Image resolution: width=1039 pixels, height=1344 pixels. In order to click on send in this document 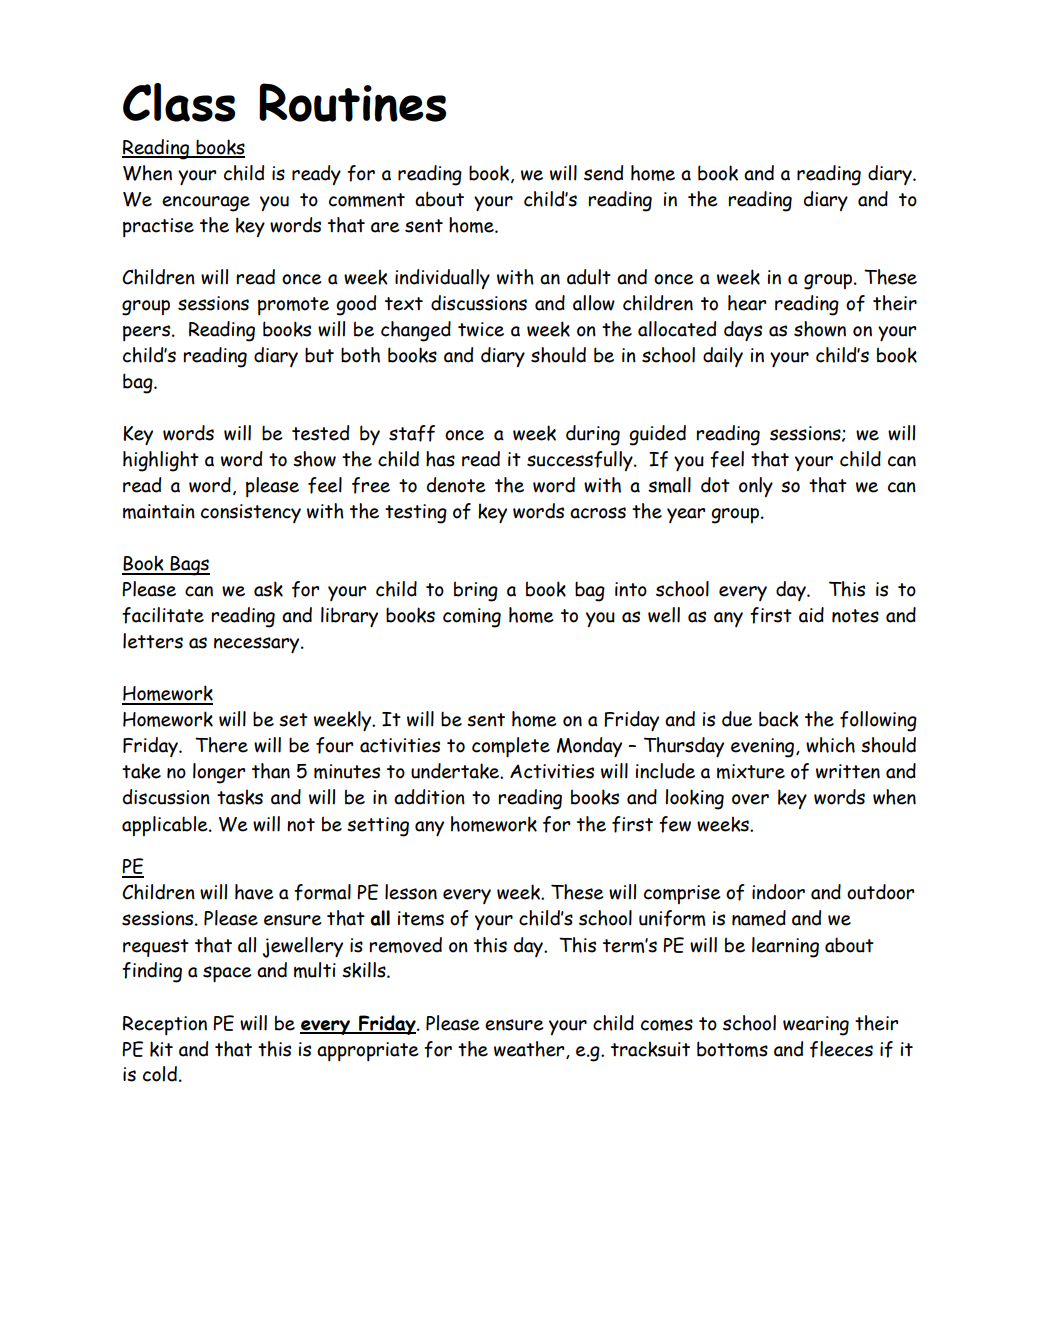, I will do `click(603, 173)`.
